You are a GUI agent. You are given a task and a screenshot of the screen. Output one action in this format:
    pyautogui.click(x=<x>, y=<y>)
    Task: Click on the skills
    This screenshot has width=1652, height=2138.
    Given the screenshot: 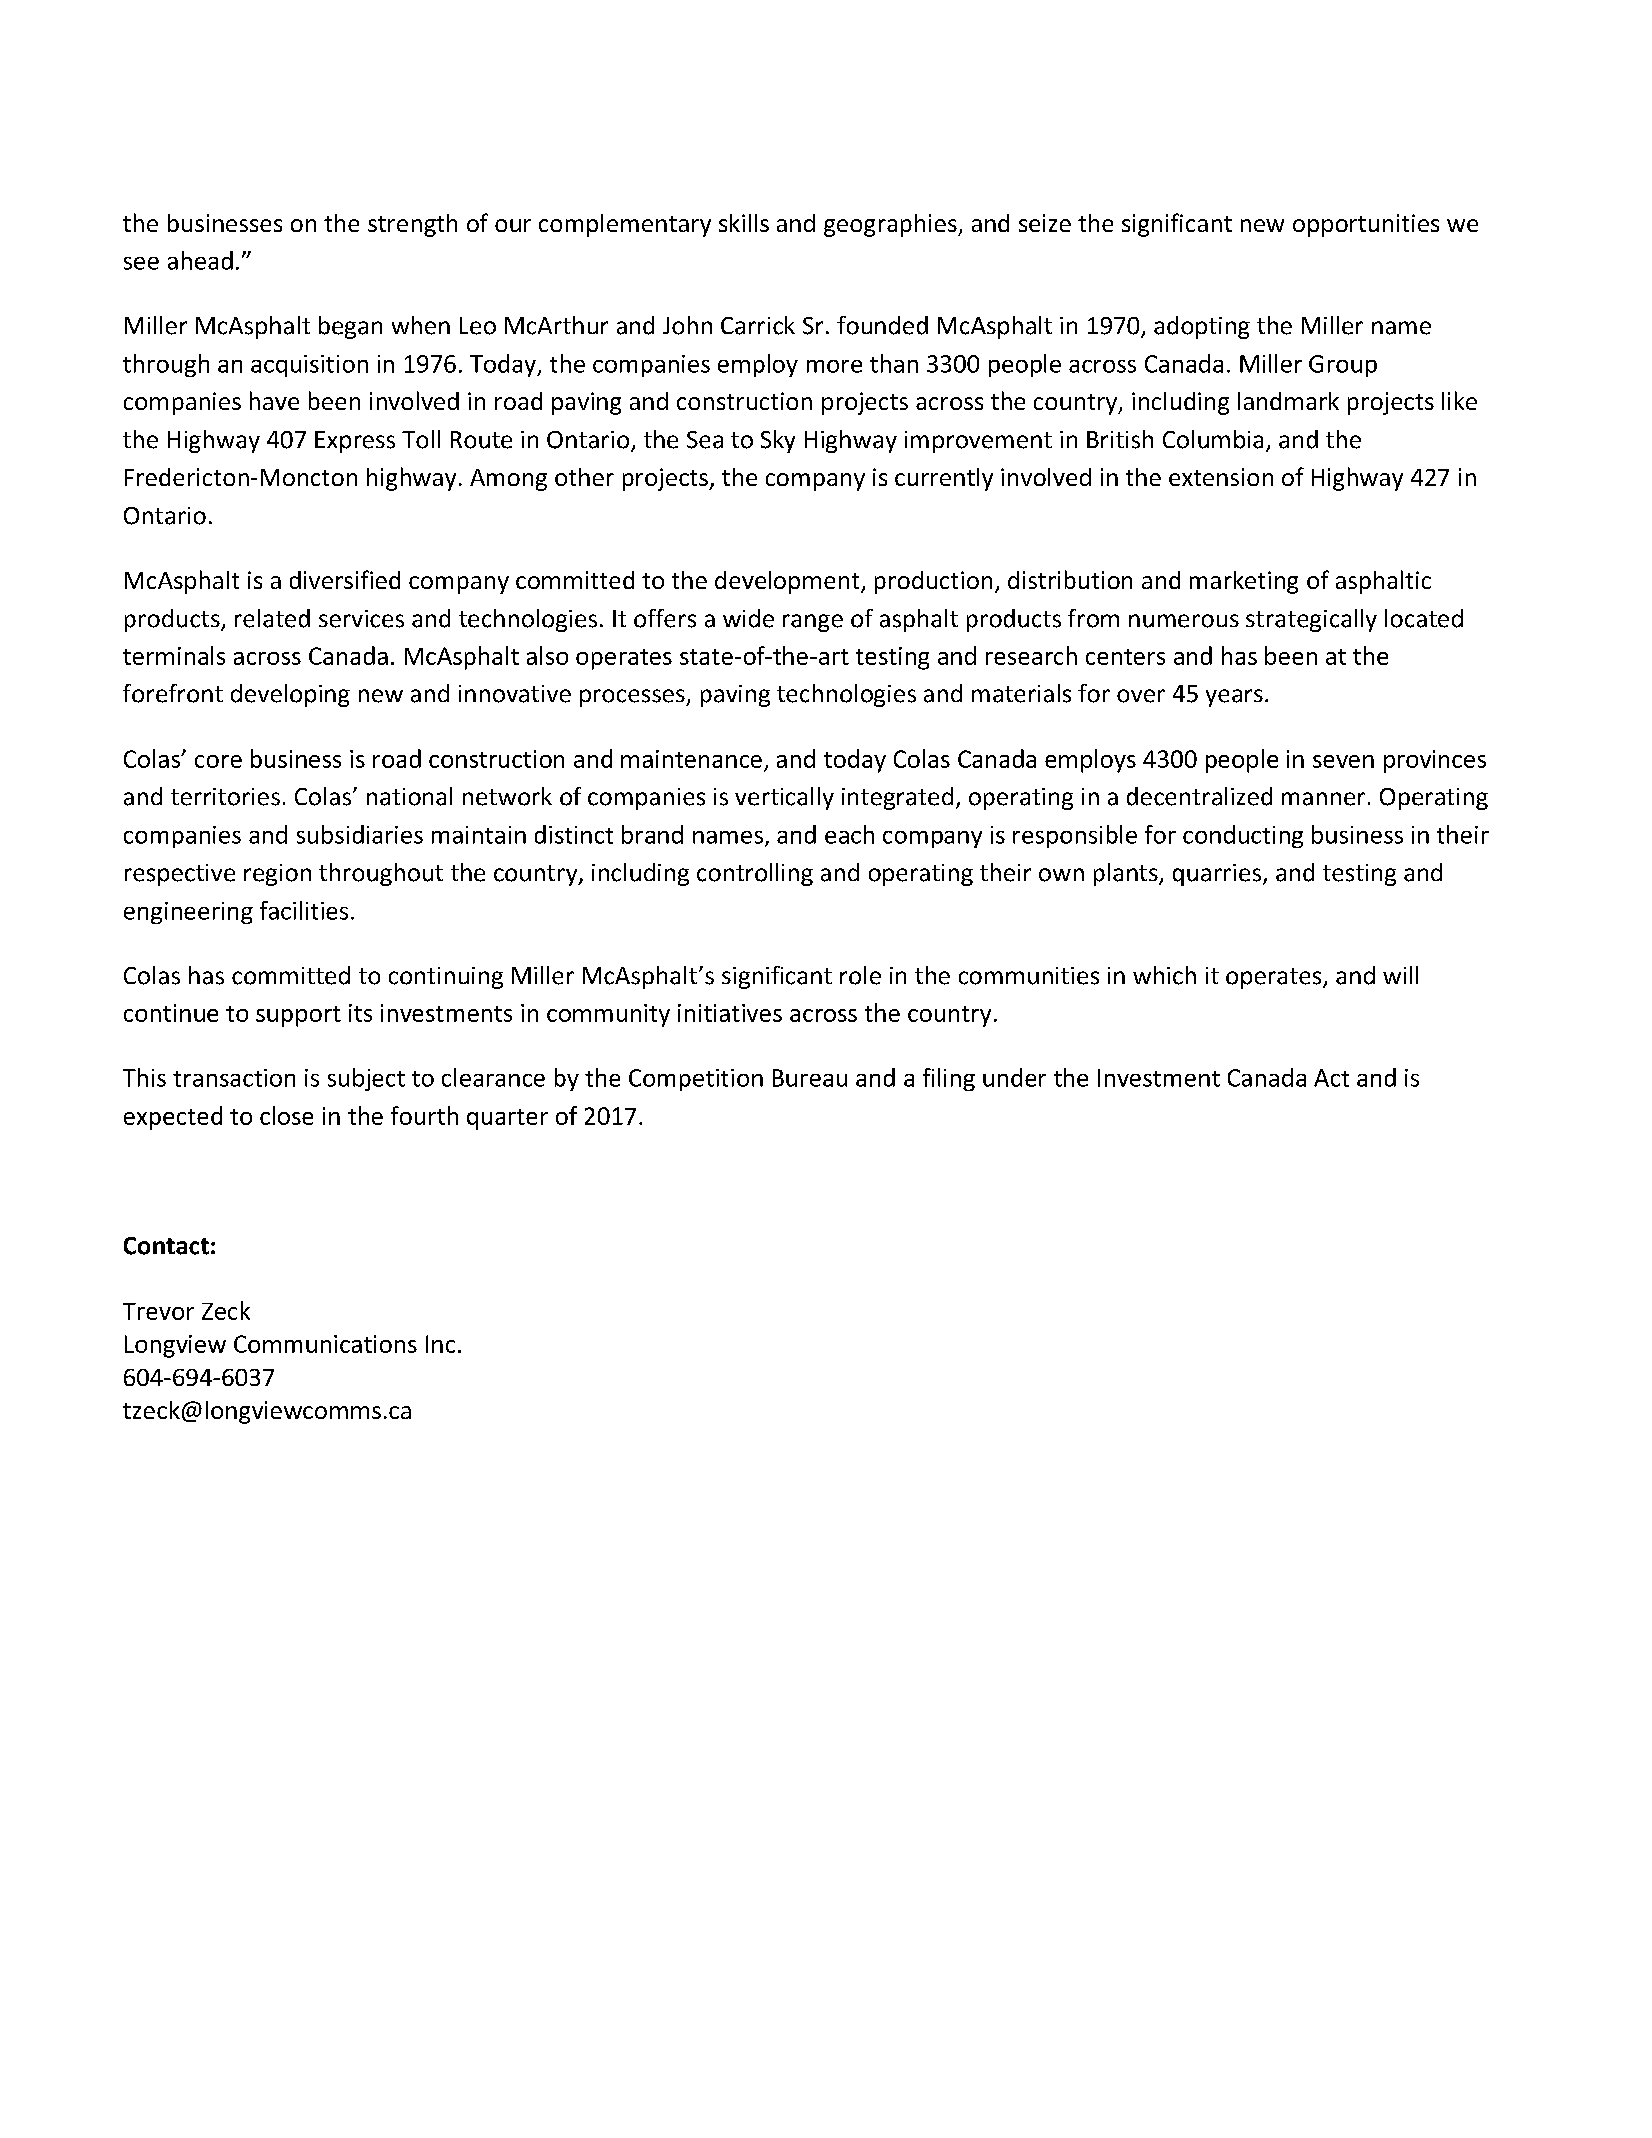 What is the action you would take?
    pyautogui.click(x=744, y=223)
